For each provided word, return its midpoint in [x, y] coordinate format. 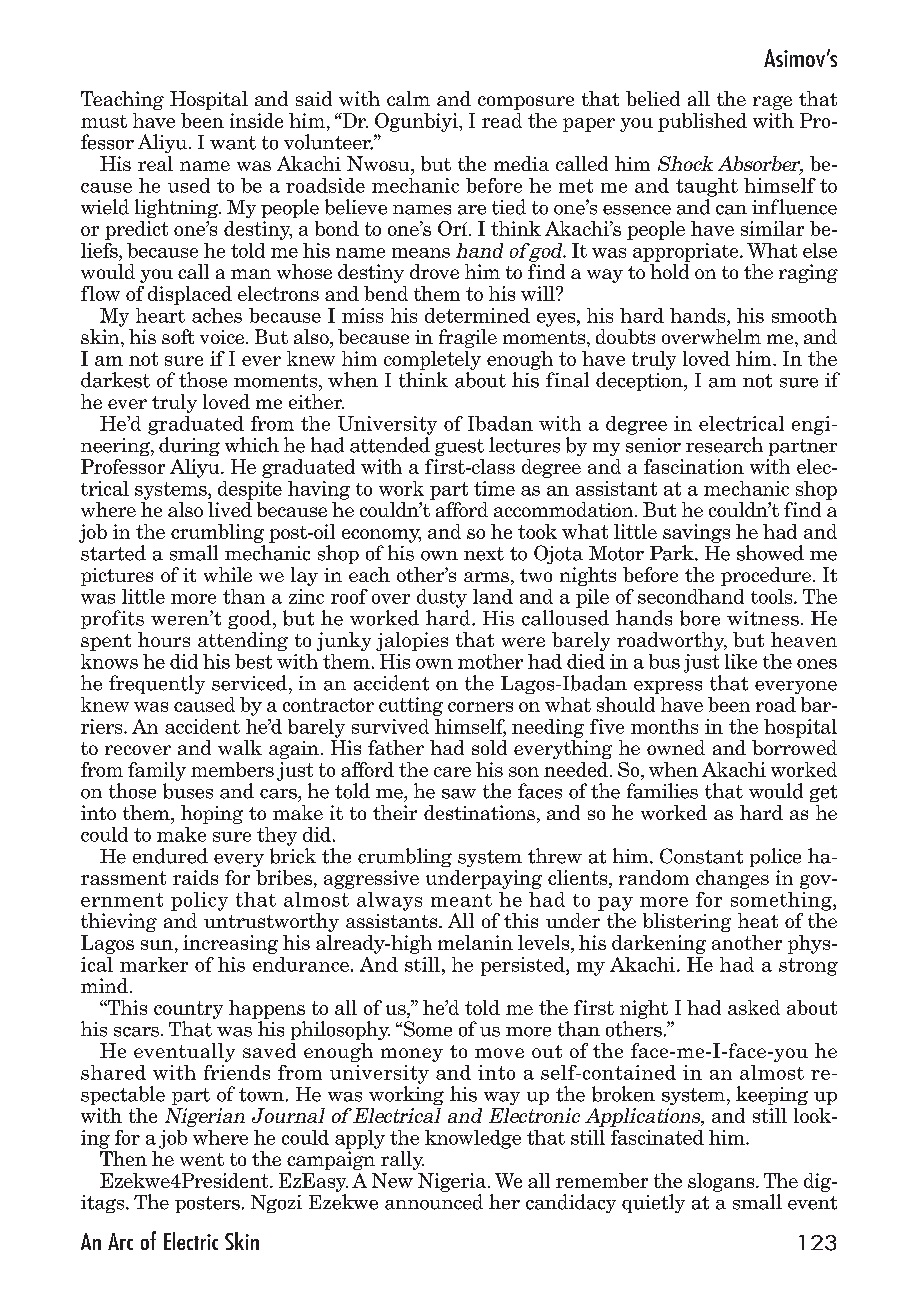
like [741, 661]
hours [164, 639]
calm [408, 98]
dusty [442, 598]
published [702, 122]
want [233, 143]
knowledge [473, 1139]
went [202, 1159]
